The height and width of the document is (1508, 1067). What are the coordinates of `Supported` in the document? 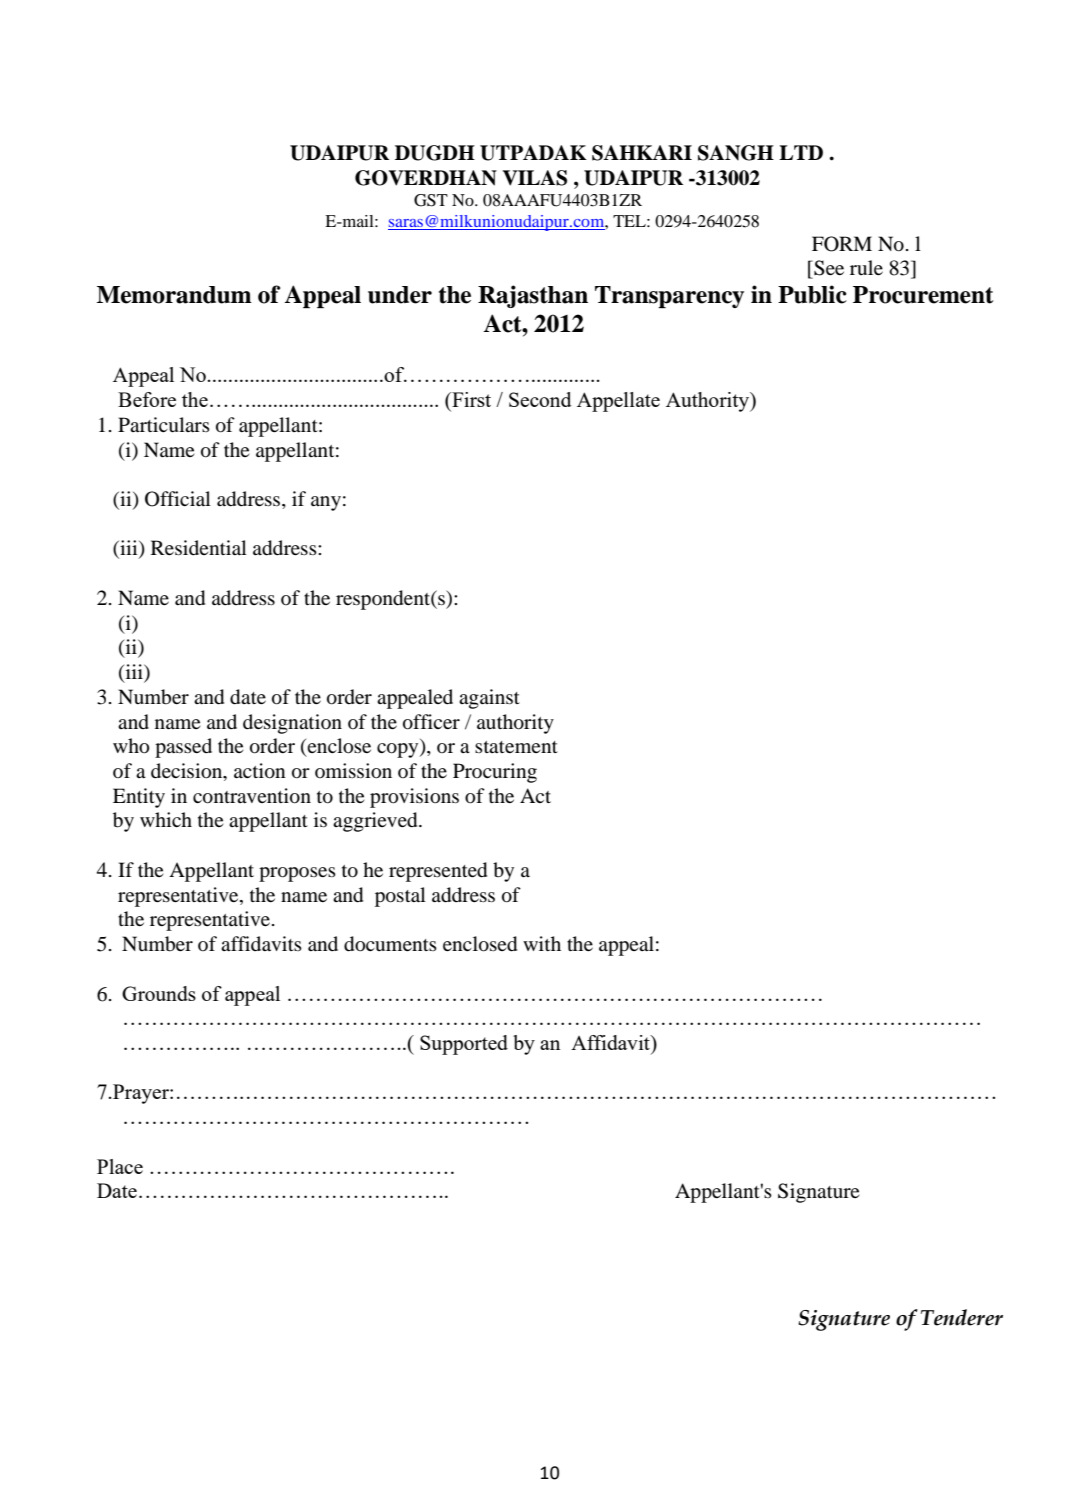 It's located at (464, 1045).
